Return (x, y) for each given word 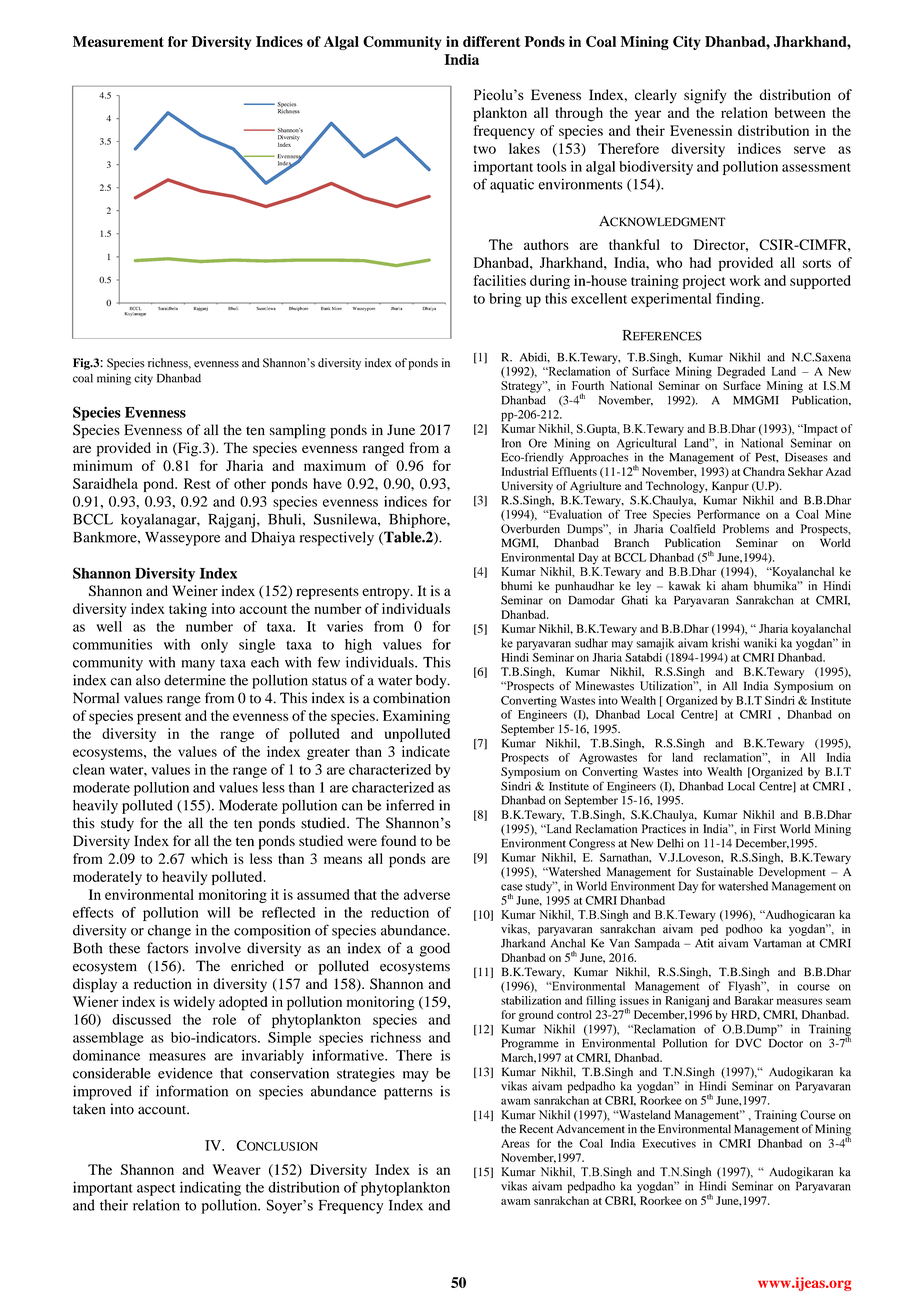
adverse (427, 894)
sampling (298, 431)
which (209, 858)
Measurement (118, 41)
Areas (515, 1143)
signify (705, 96)
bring (505, 300)
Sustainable (724, 872)
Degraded (741, 373)
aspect (156, 1190)
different (492, 41)
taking (188, 610)
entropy (387, 593)
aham (734, 586)
